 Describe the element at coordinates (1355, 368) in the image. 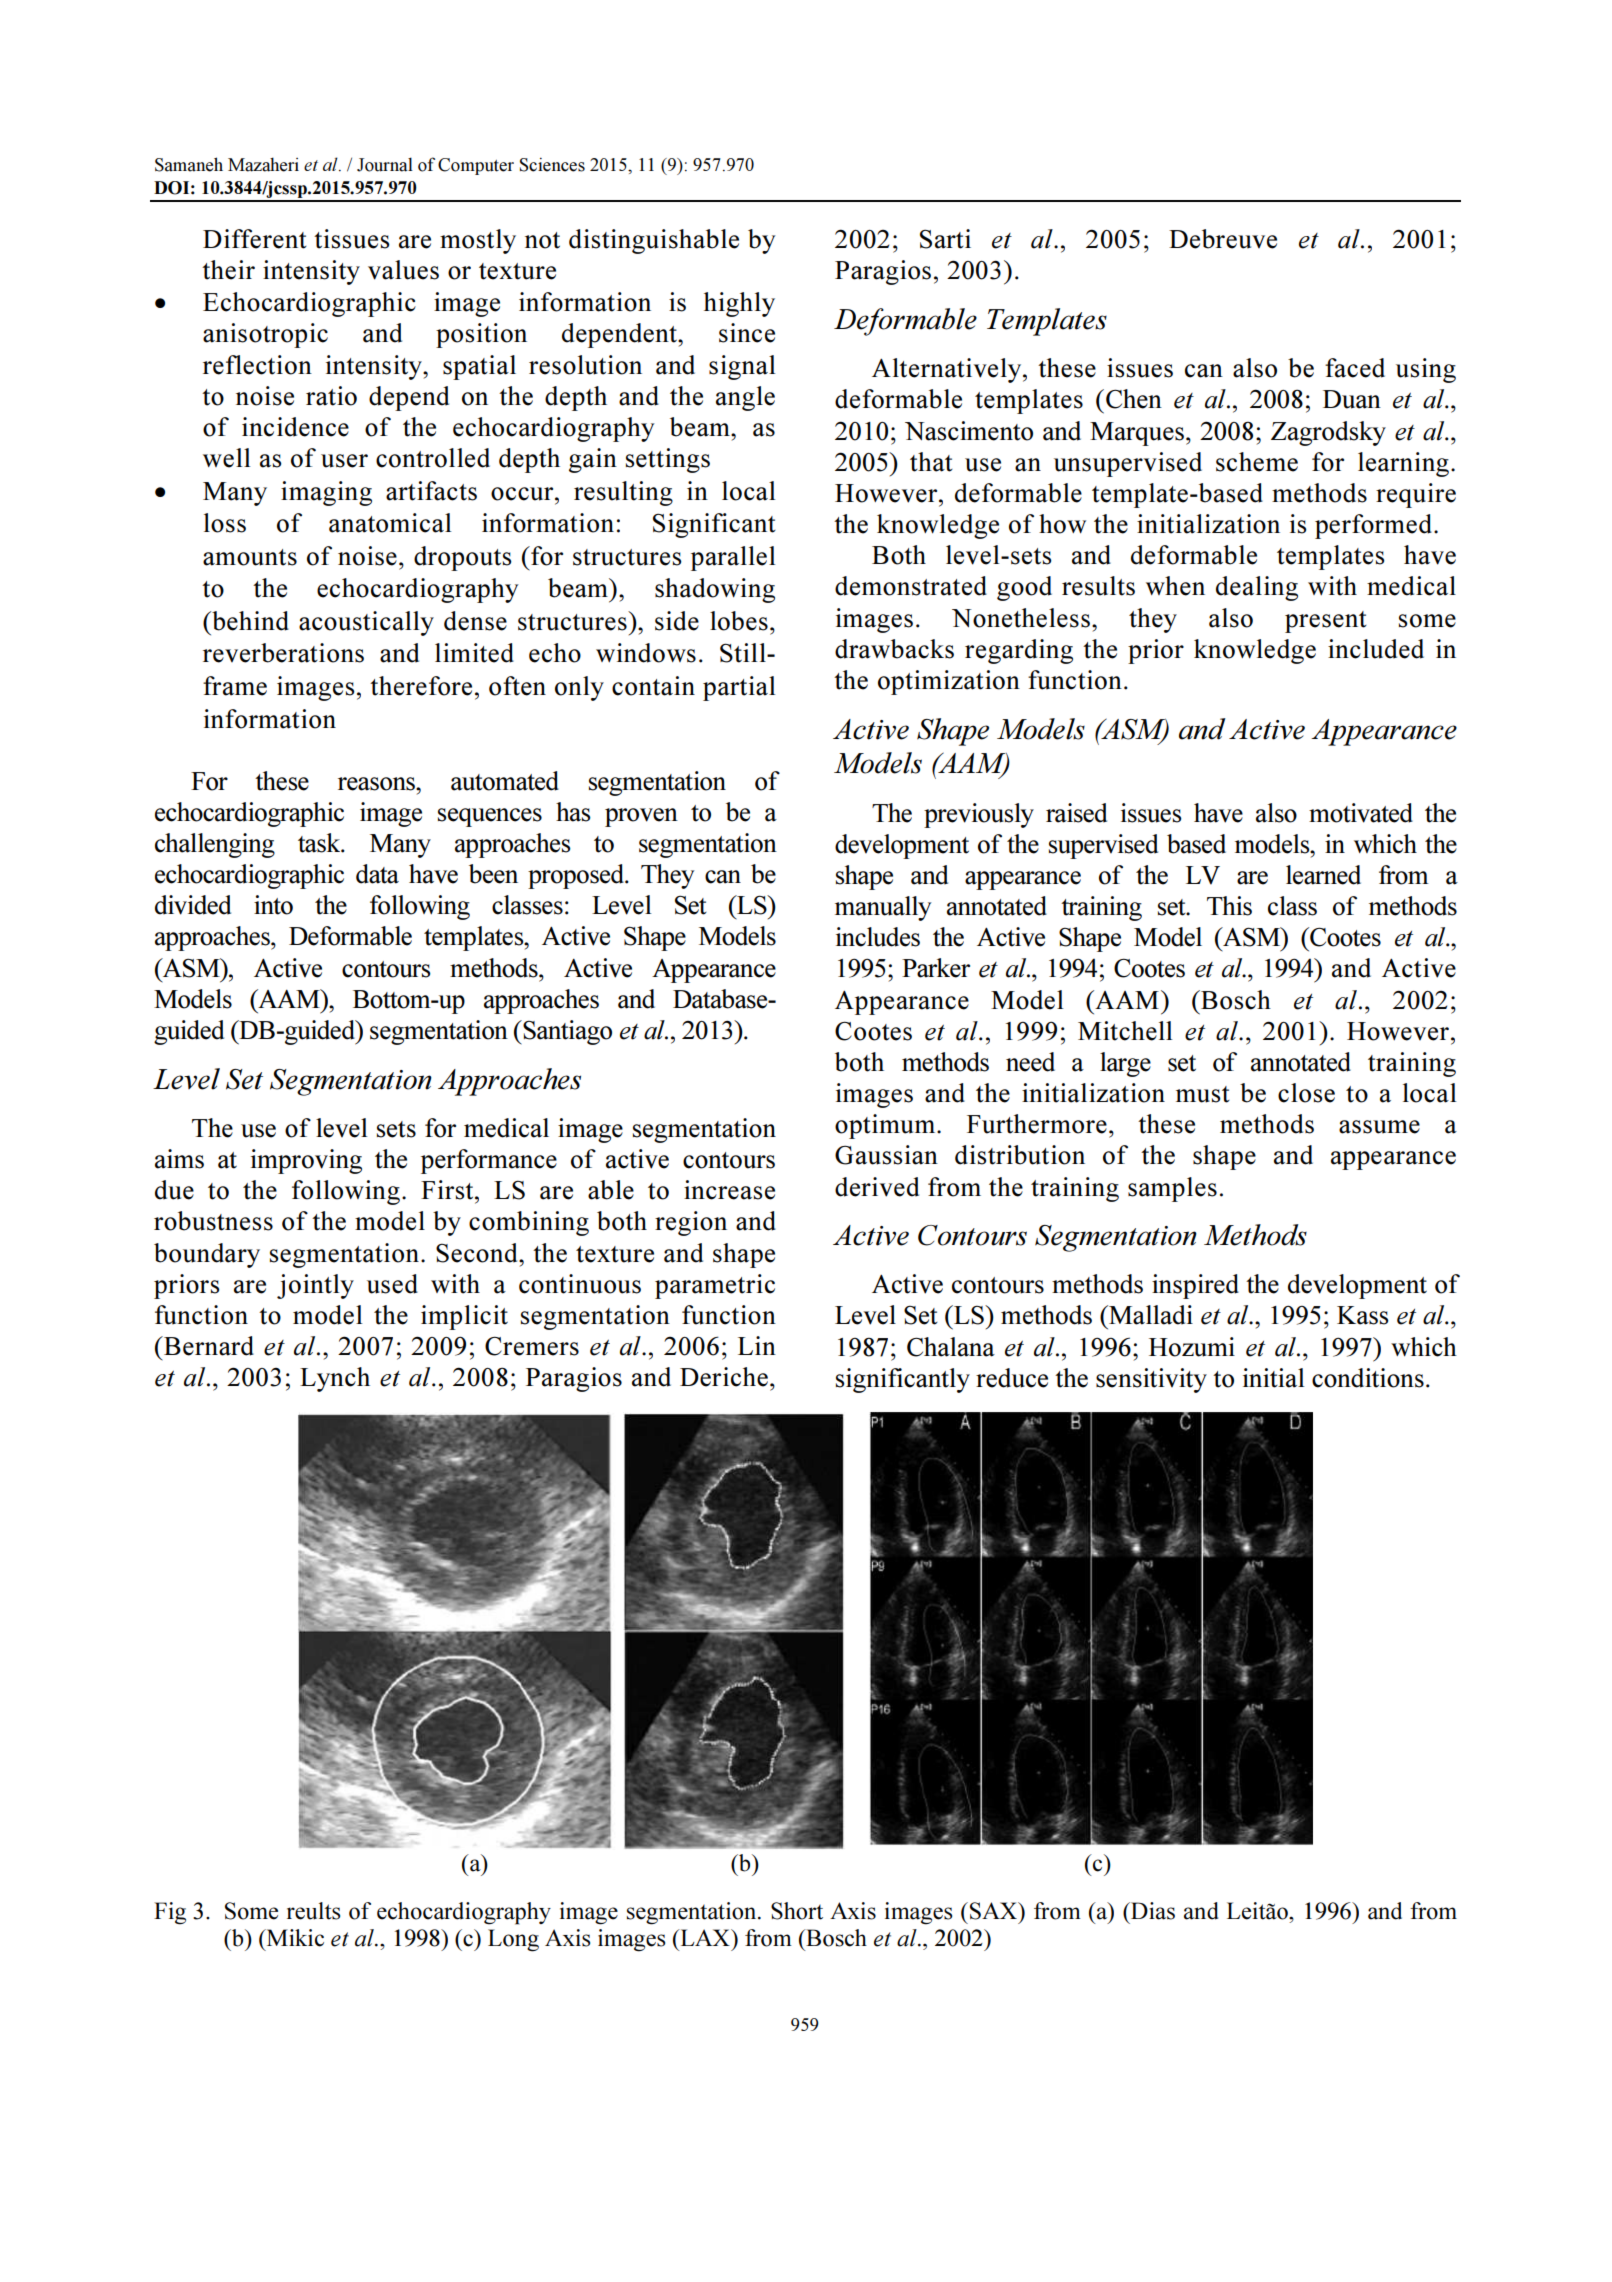

I see `faced` at that location.
